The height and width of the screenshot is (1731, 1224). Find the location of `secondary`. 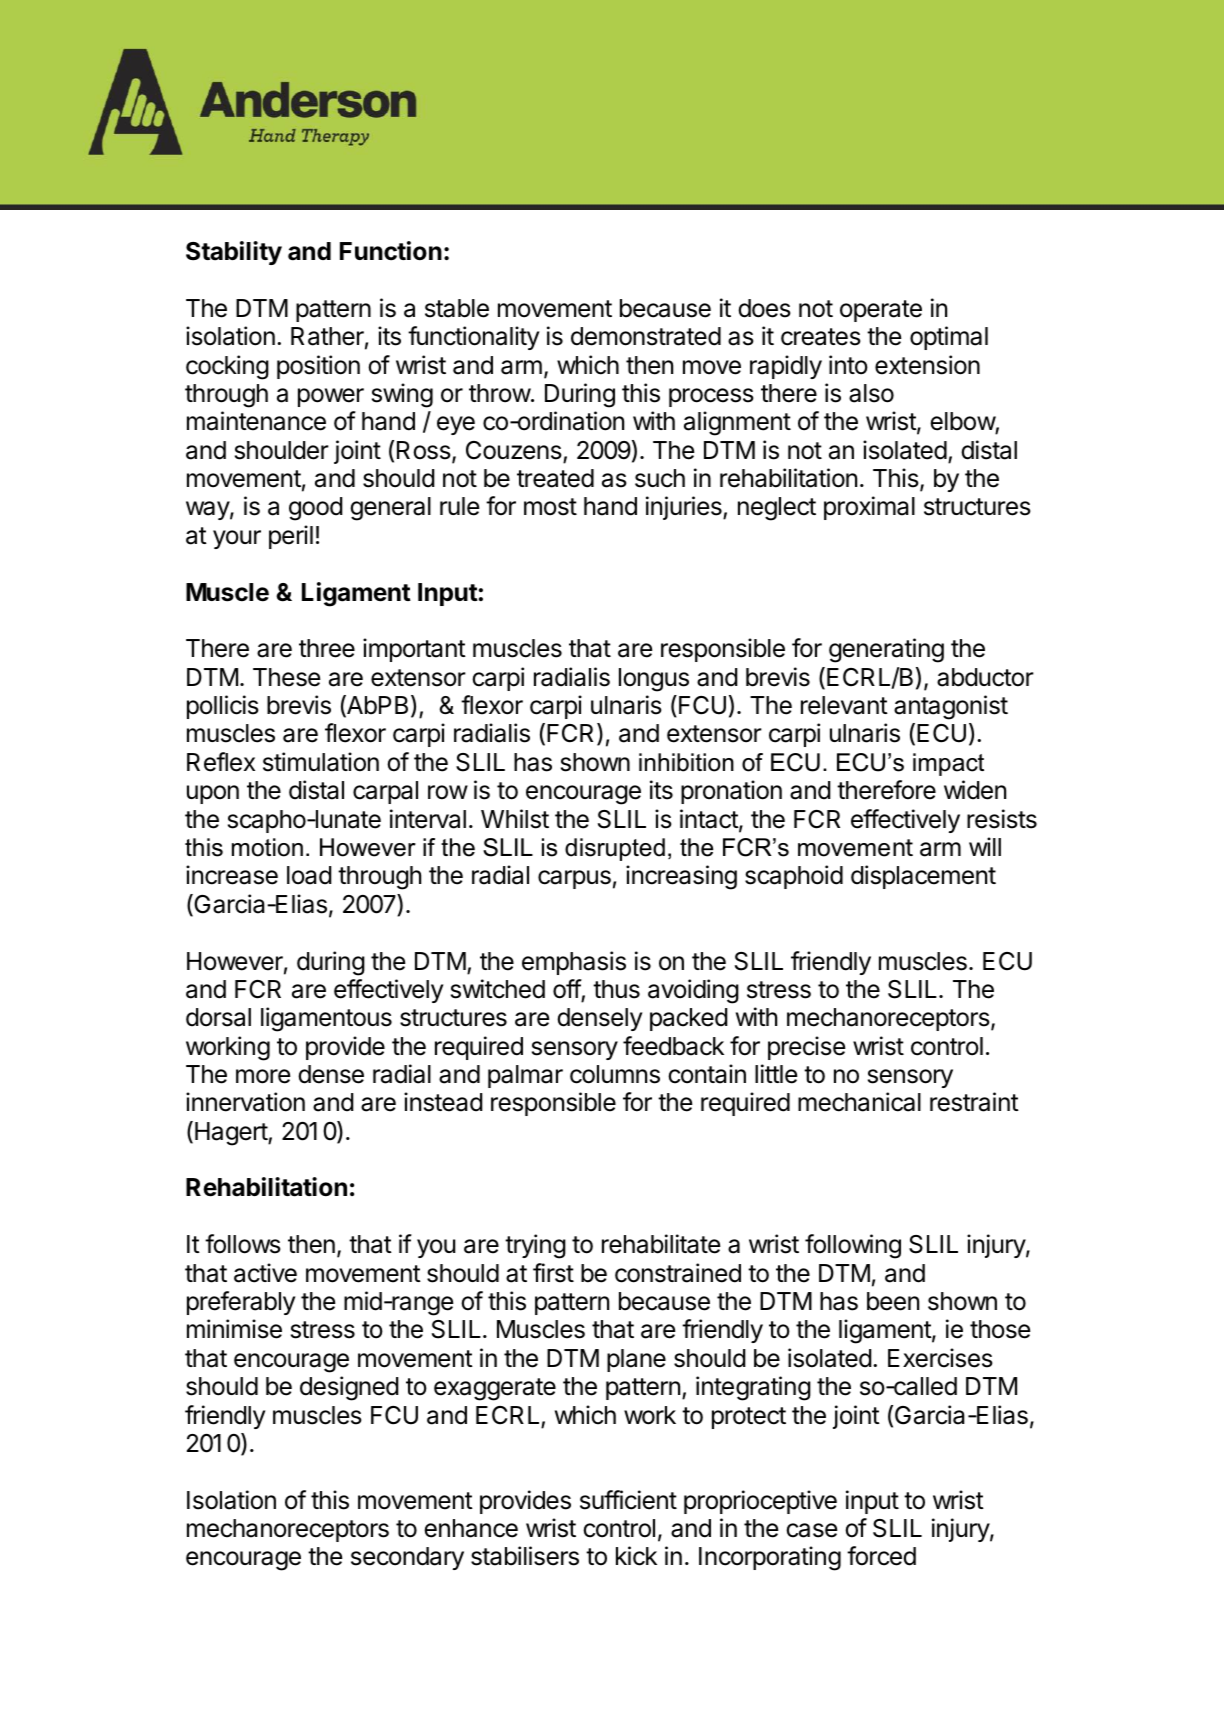

secondary is located at coordinates (407, 1558).
